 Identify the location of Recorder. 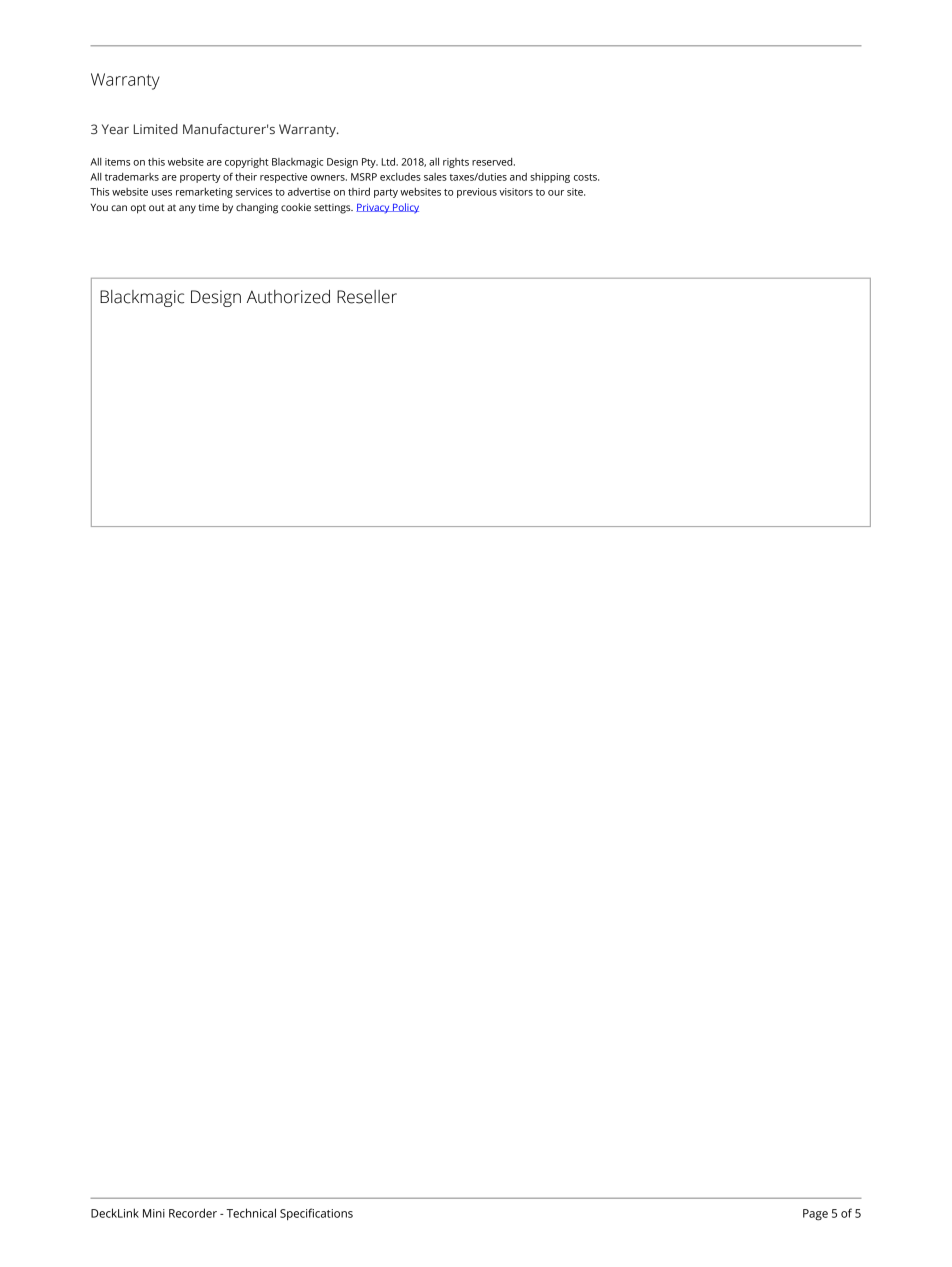
(193, 1213).
